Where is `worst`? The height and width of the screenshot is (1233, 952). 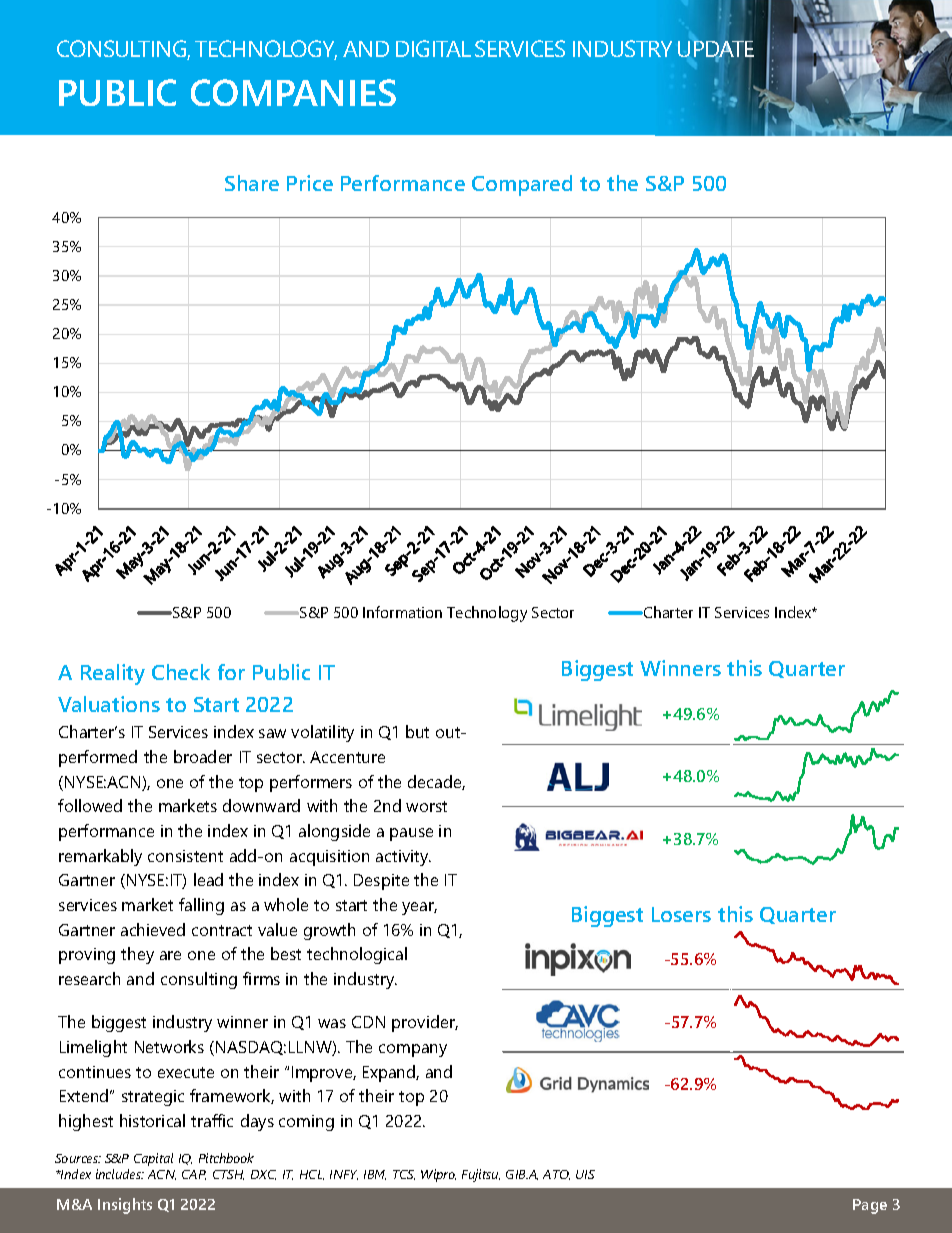 worst is located at coordinates (426, 806).
